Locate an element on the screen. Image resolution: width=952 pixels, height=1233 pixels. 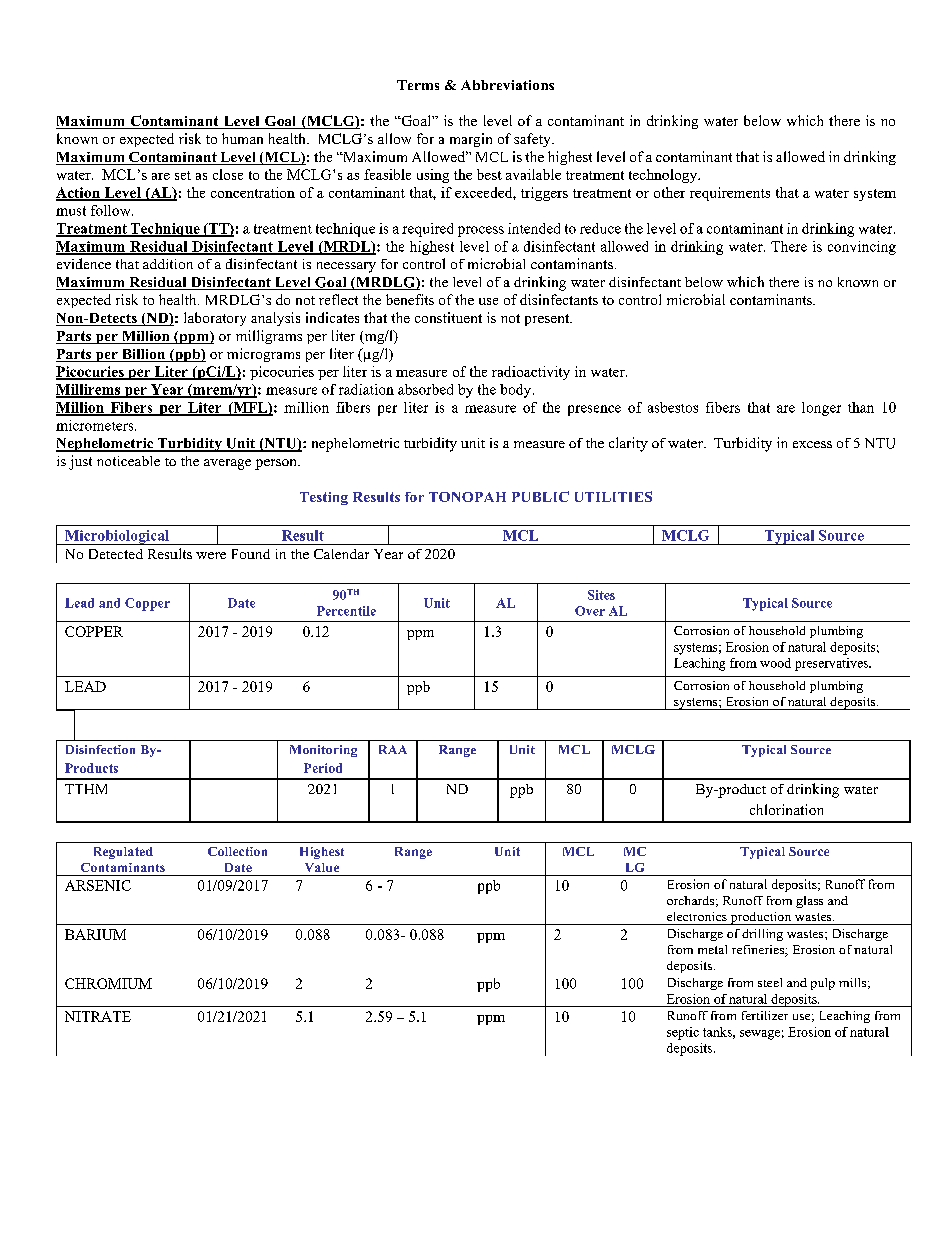
septic is located at coordinates (683, 1033).
